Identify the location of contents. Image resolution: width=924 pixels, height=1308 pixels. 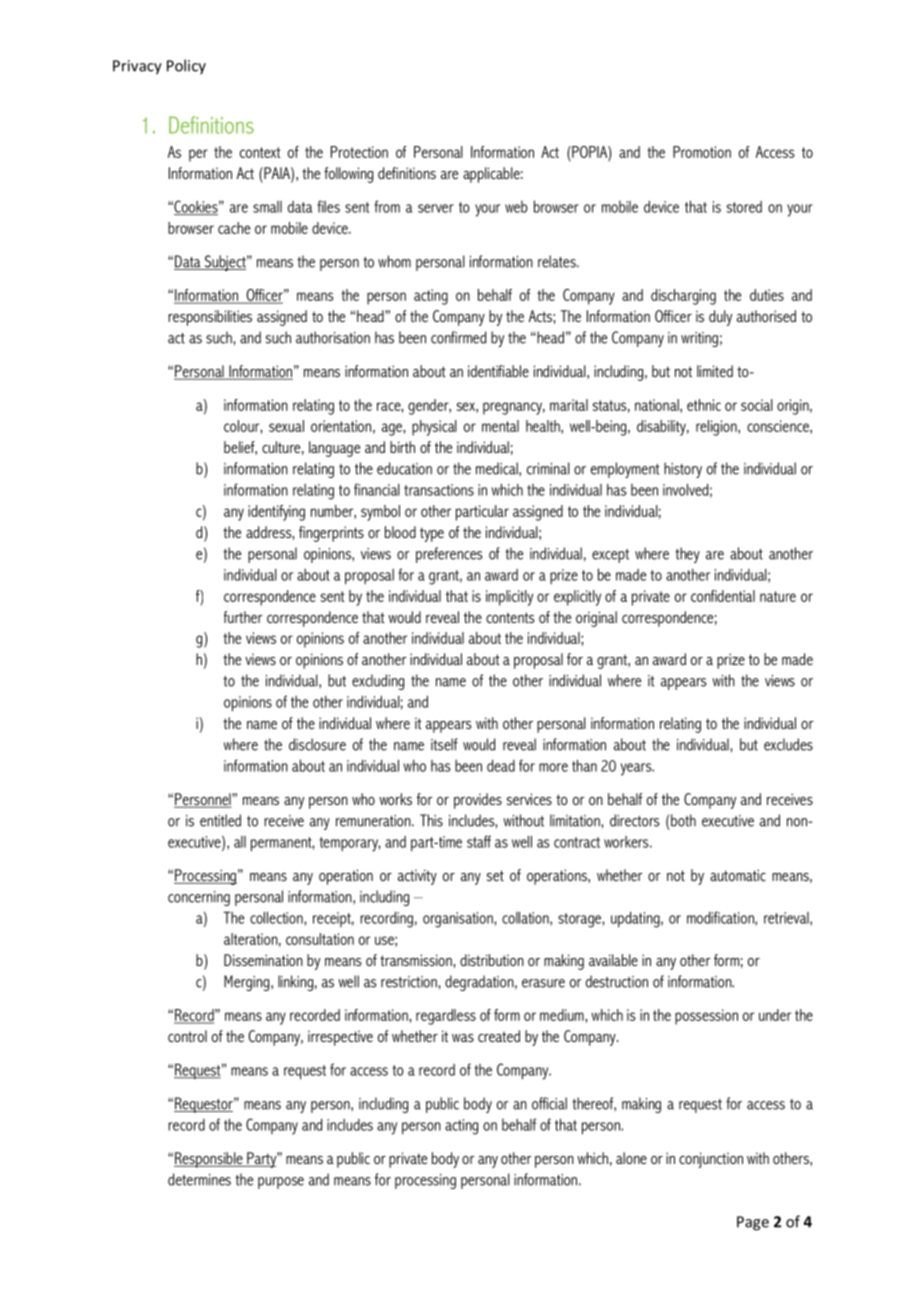
(510, 617).
